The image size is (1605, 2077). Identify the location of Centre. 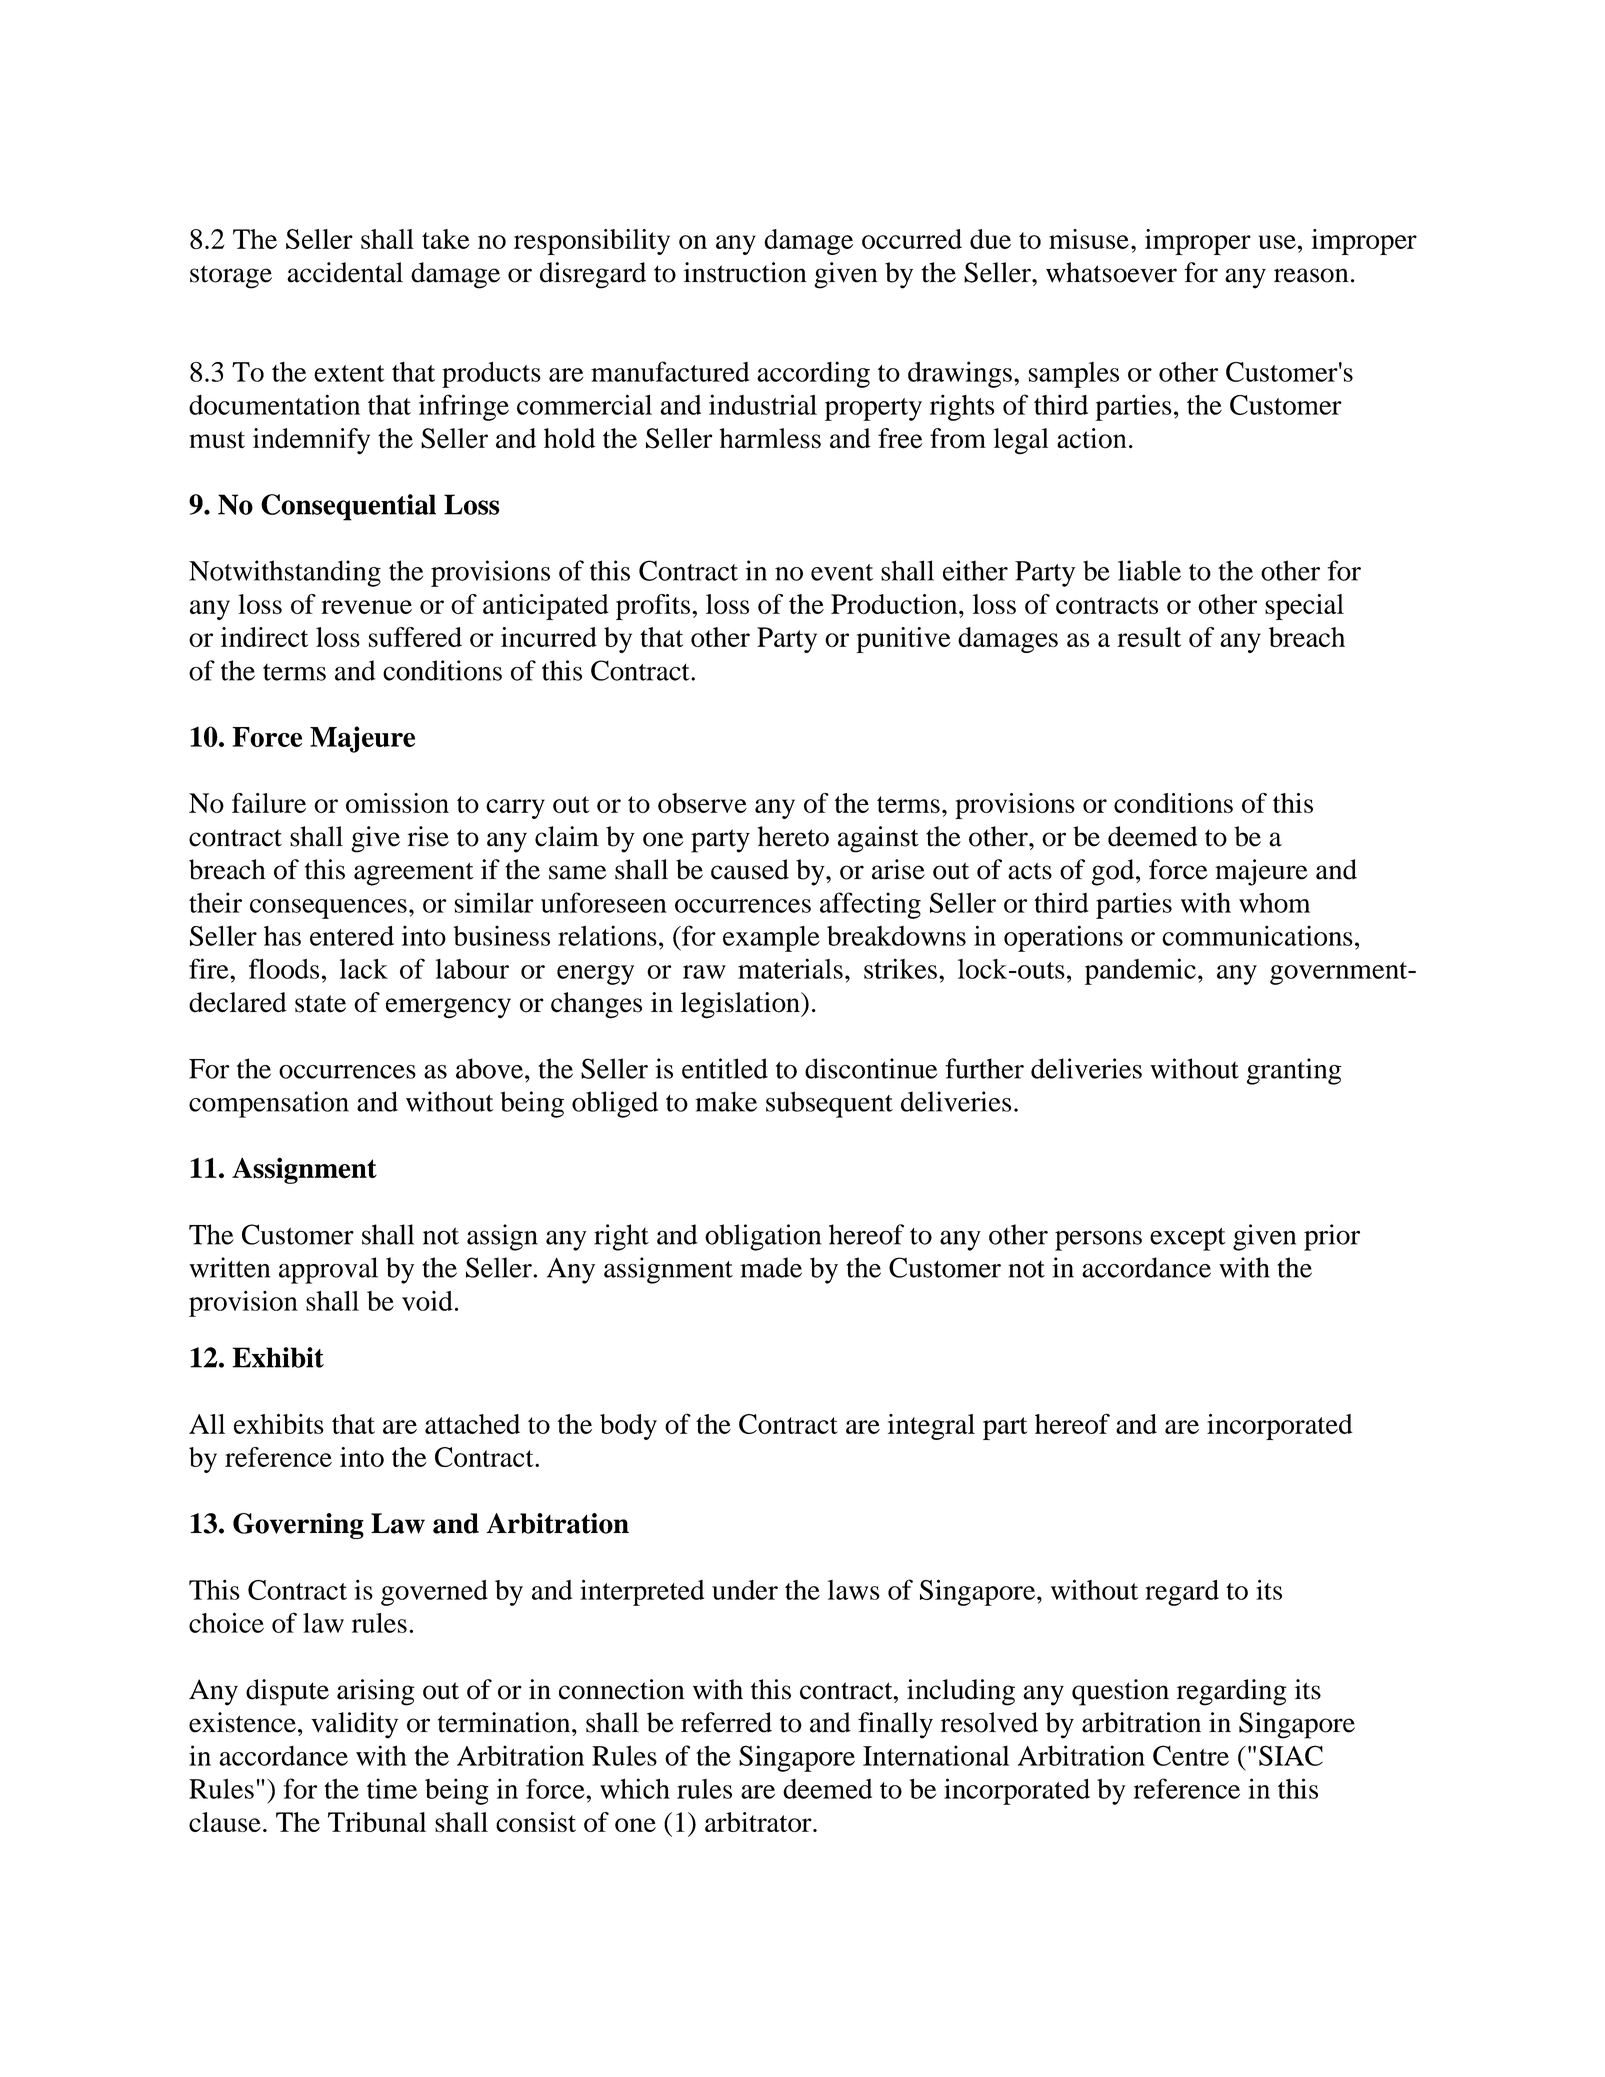
(1191, 1755).
